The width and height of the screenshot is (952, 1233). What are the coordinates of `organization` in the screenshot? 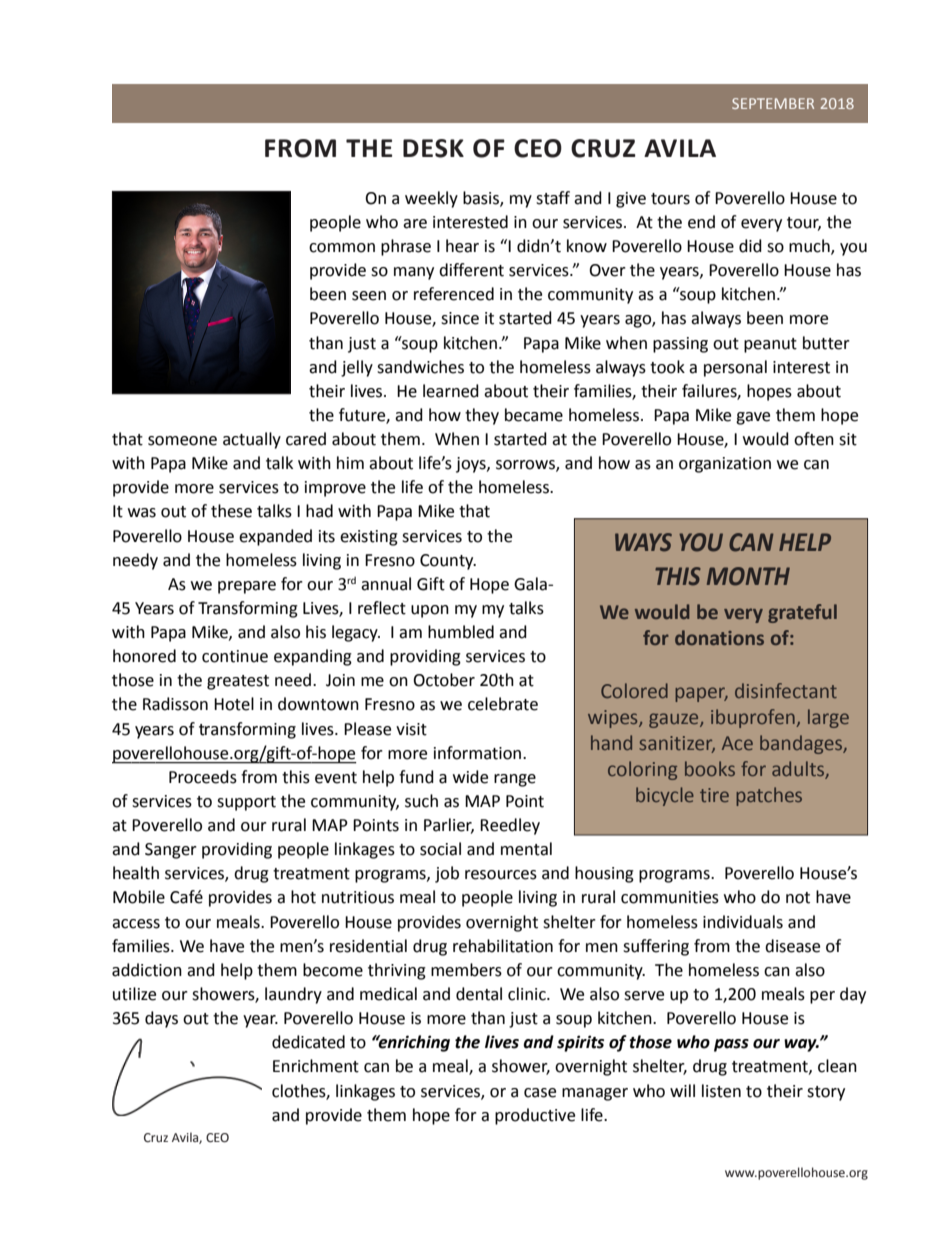 It's located at (725, 465).
